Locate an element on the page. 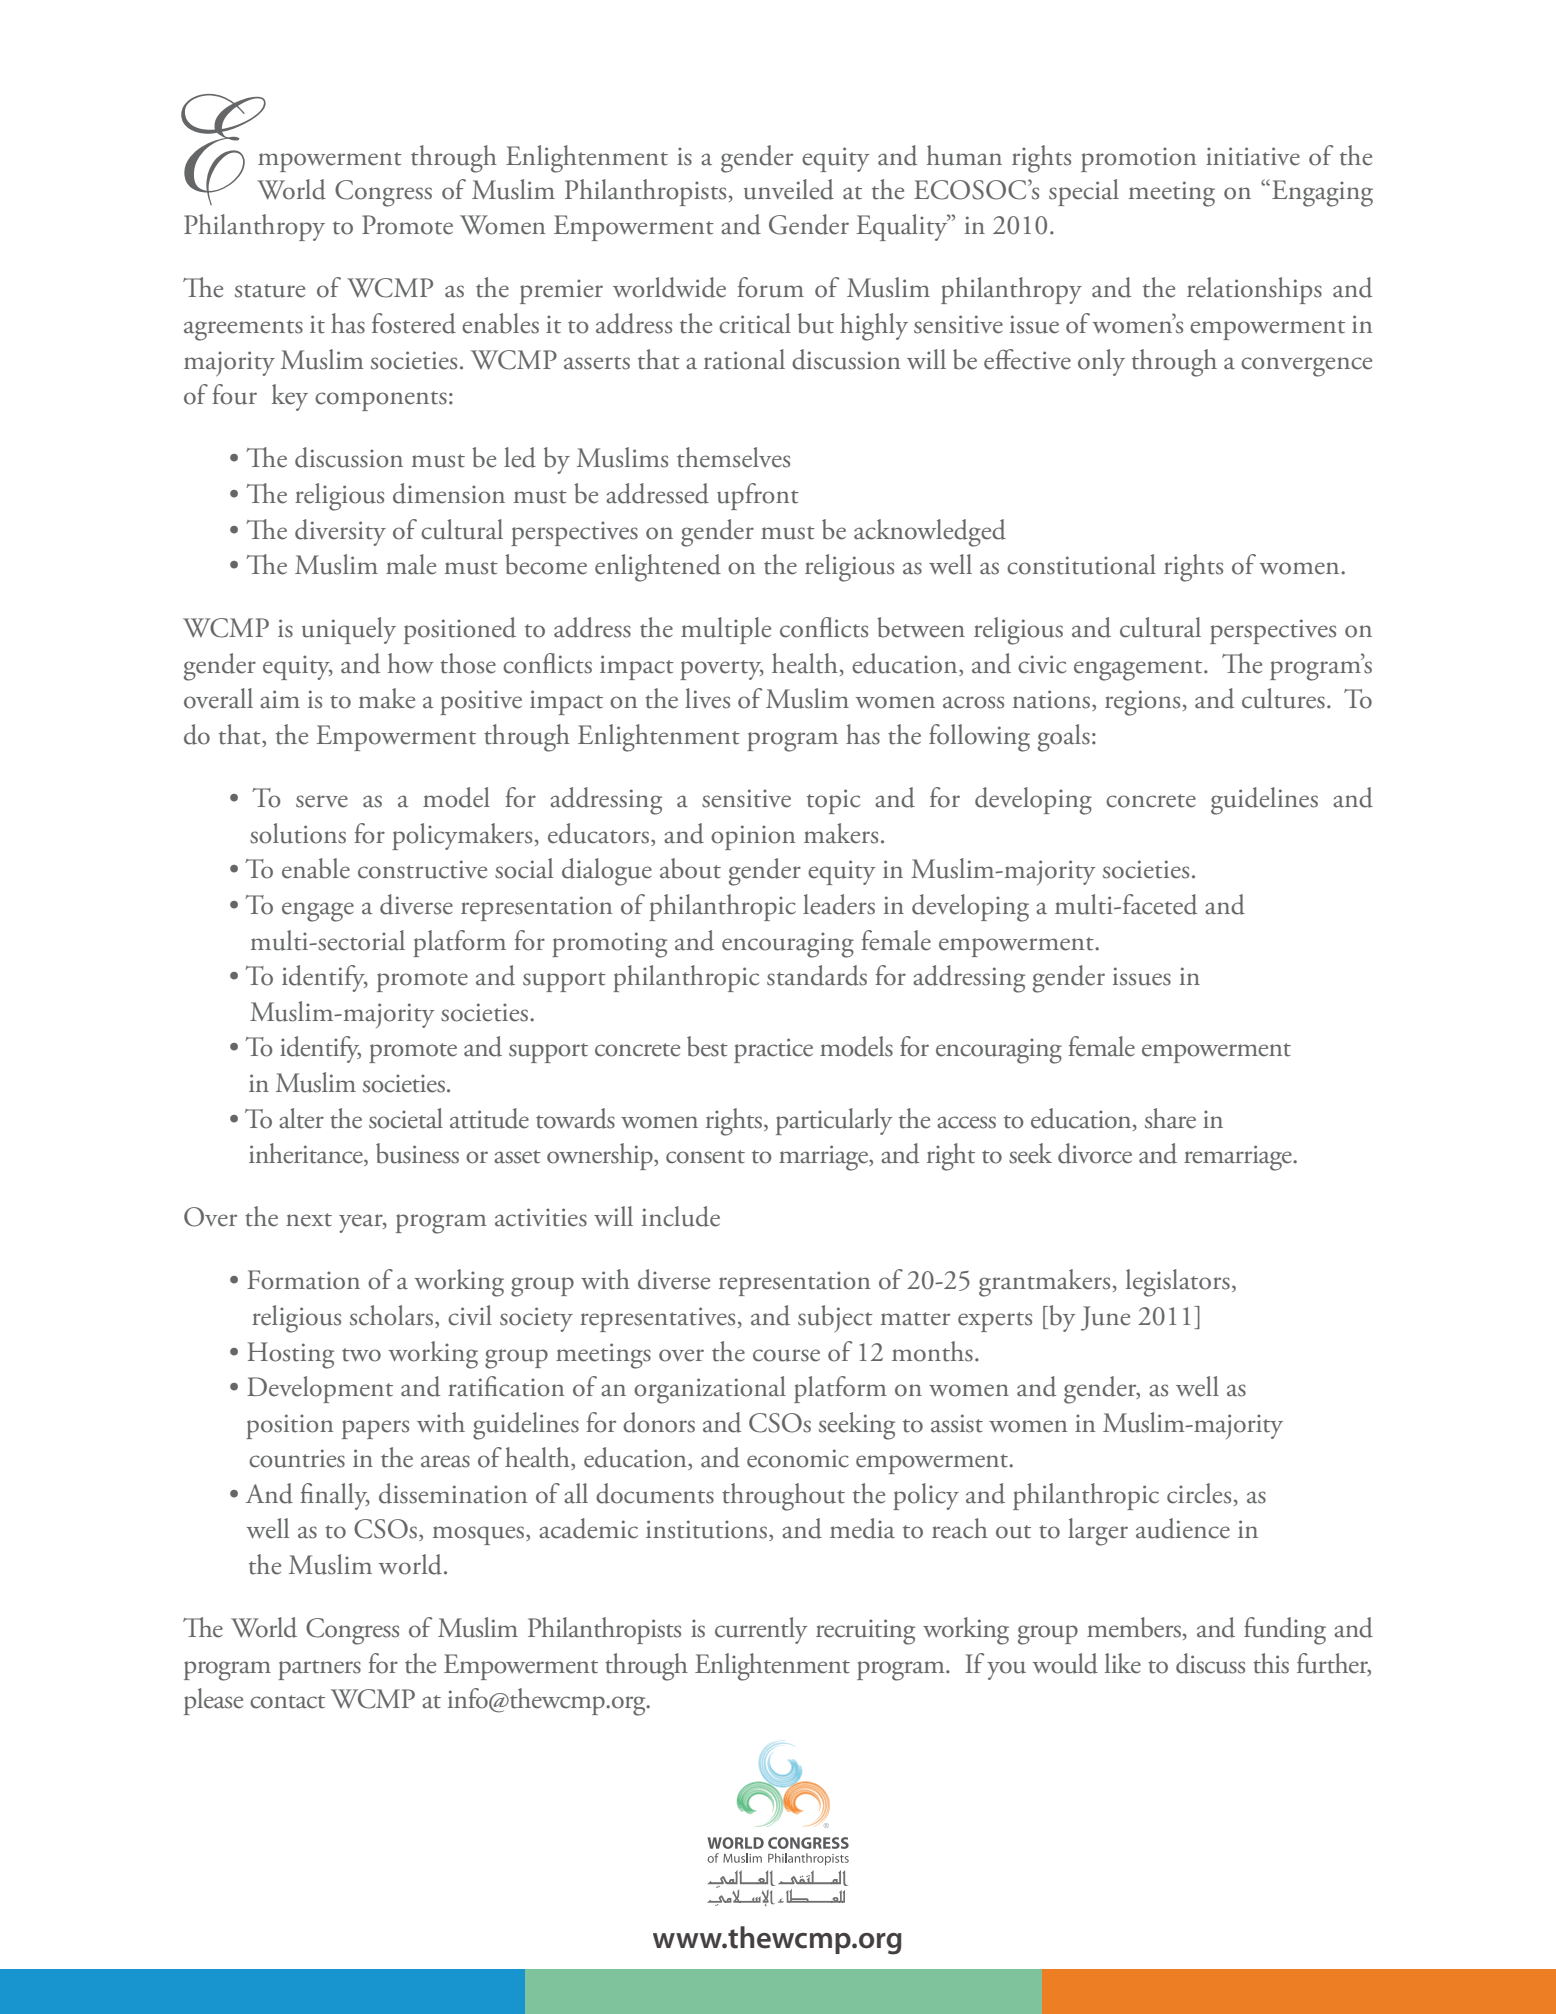 The width and height of the image is (1556, 2014). consent is located at coordinates (705, 1157).
